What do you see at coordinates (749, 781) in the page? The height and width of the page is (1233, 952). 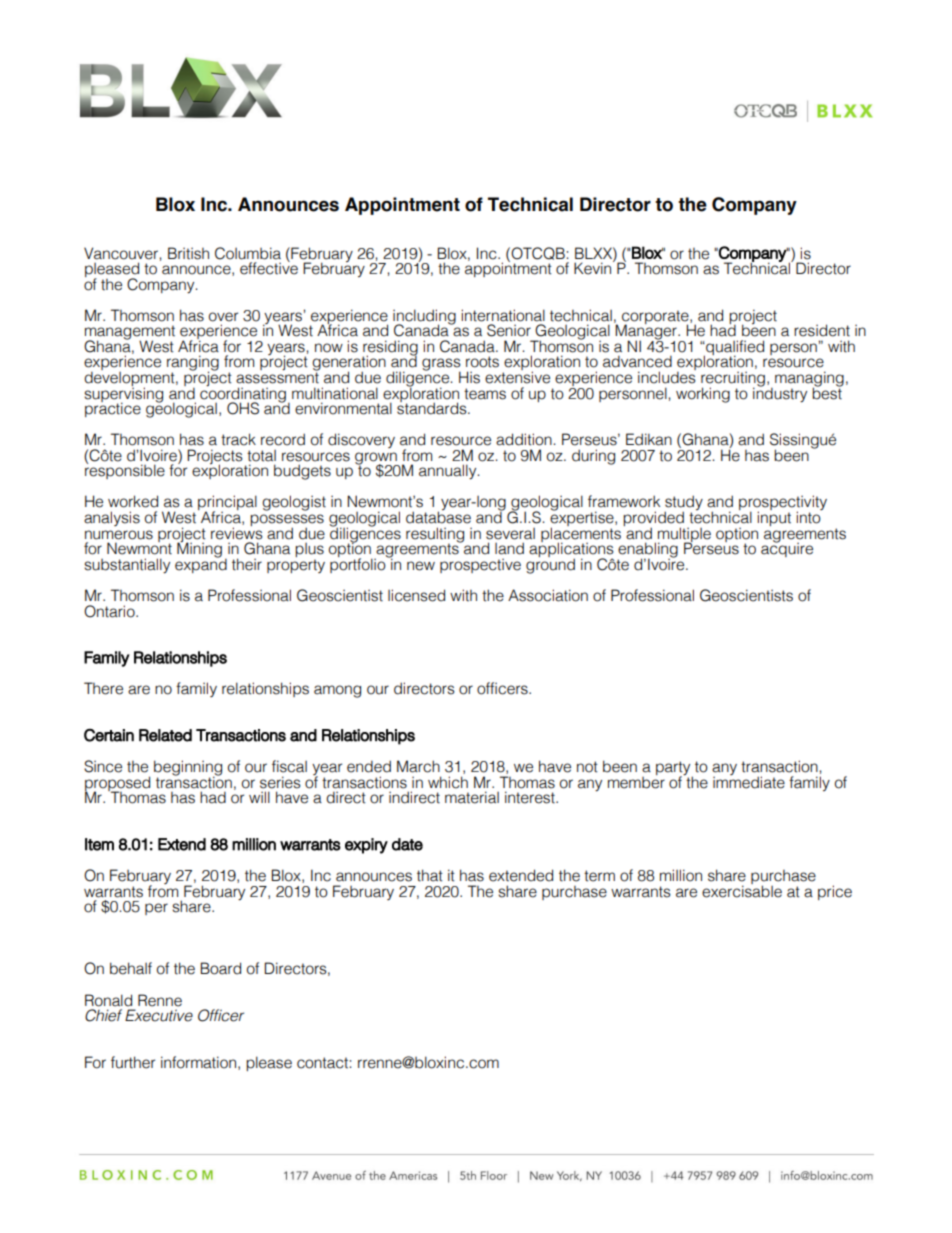 I see `immediate` at bounding box center [749, 781].
